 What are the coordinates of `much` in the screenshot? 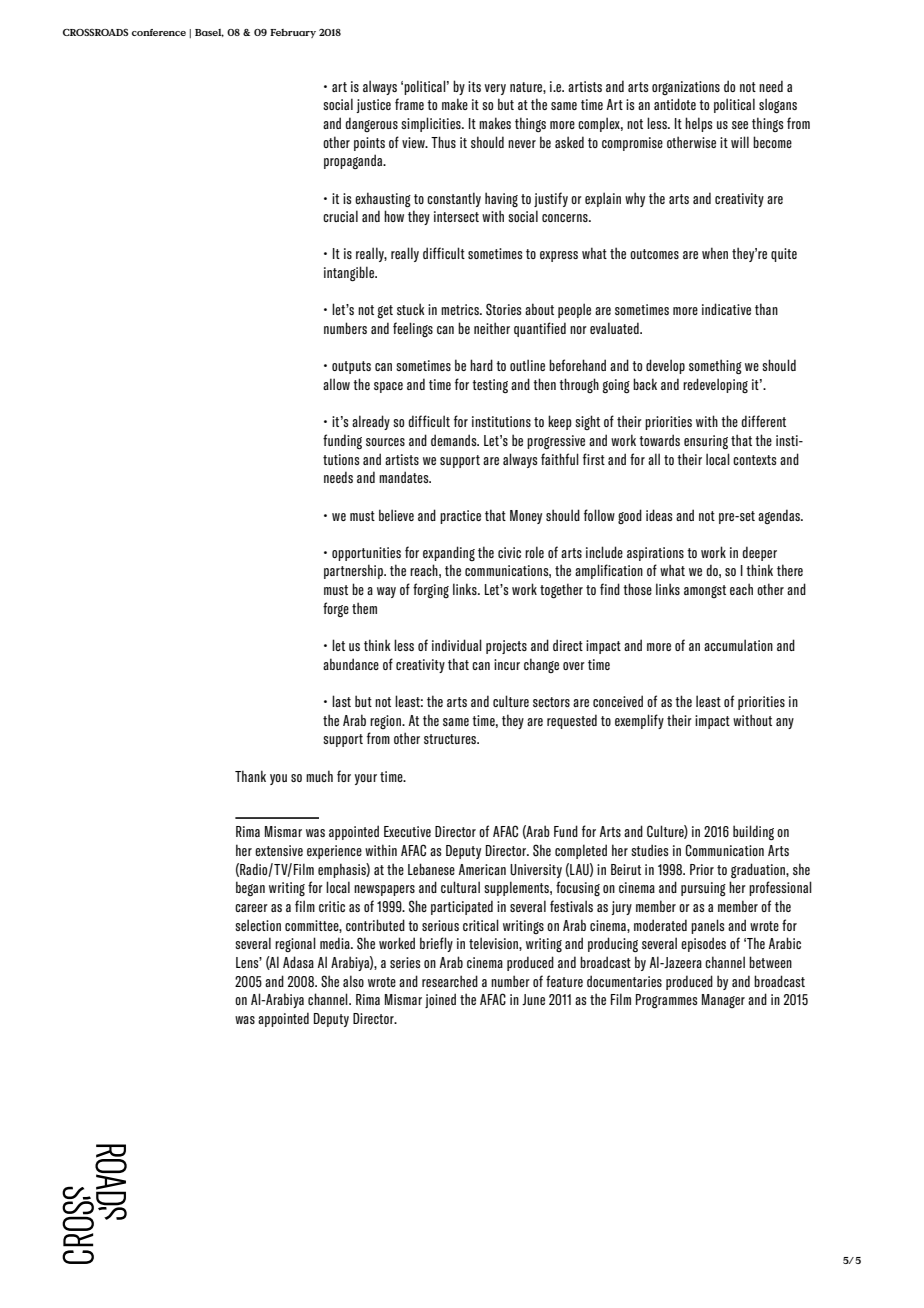 It's located at (319, 776).
